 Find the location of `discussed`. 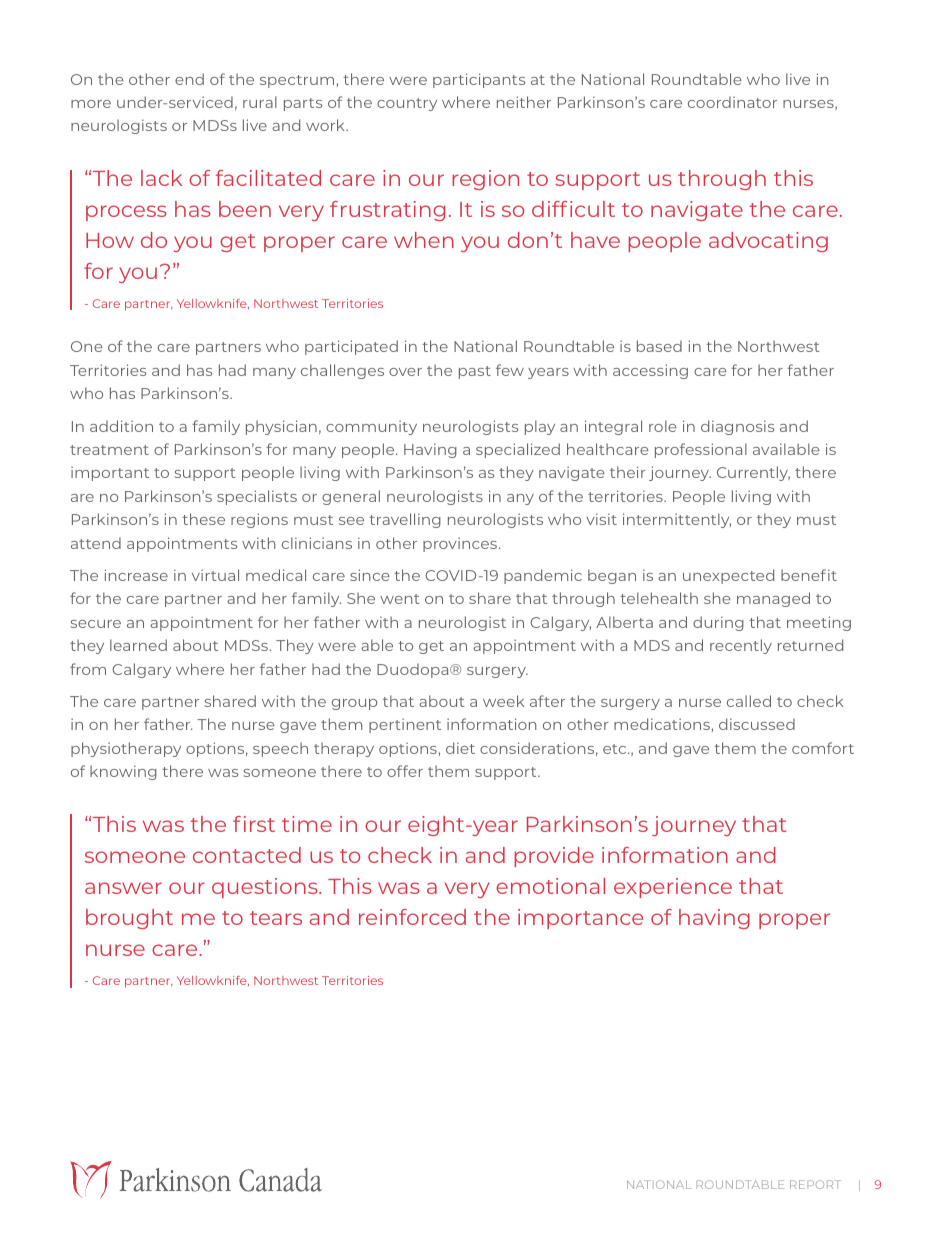

discussed is located at coordinates (757, 724).
